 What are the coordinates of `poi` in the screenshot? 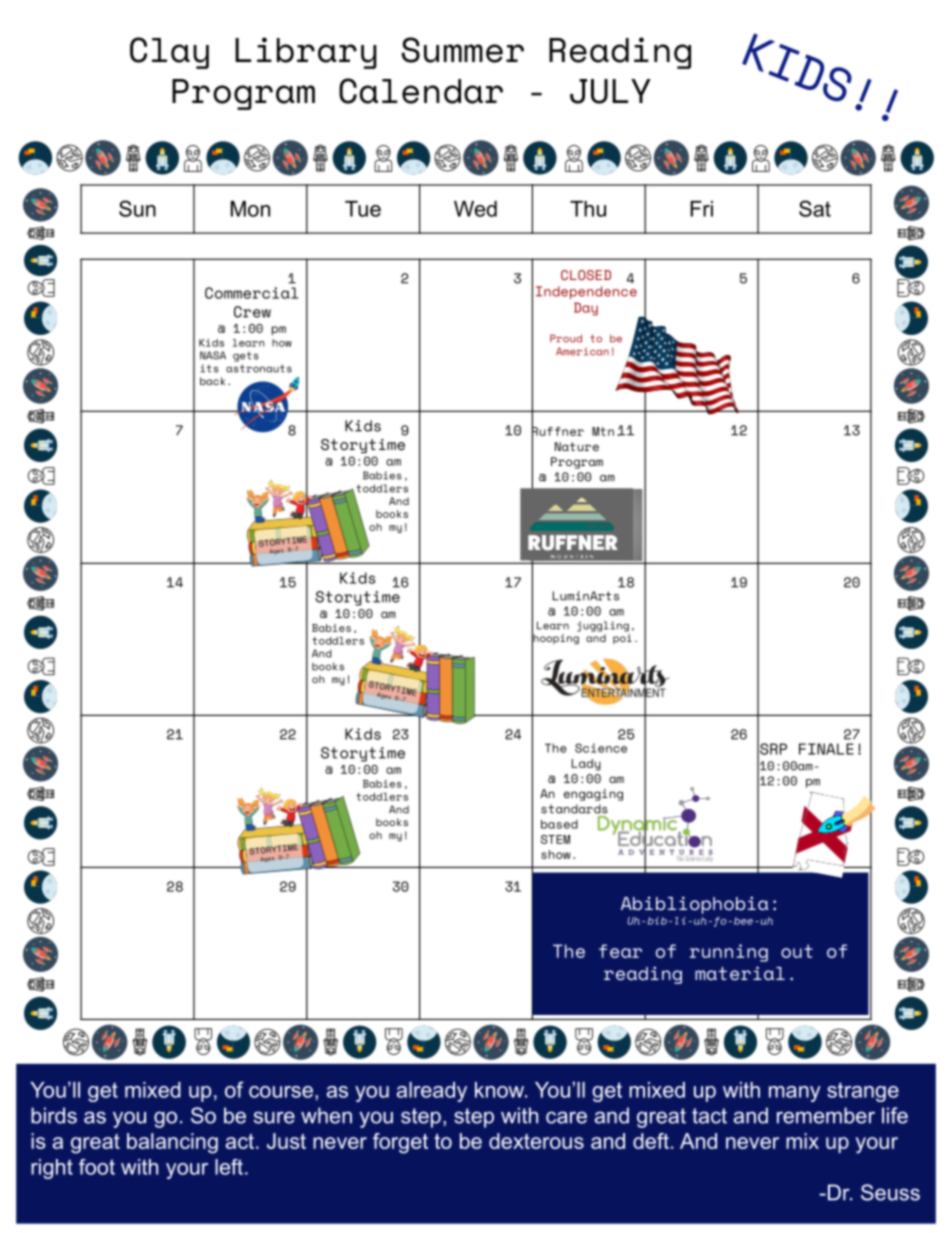 It's located at (622, 639).
